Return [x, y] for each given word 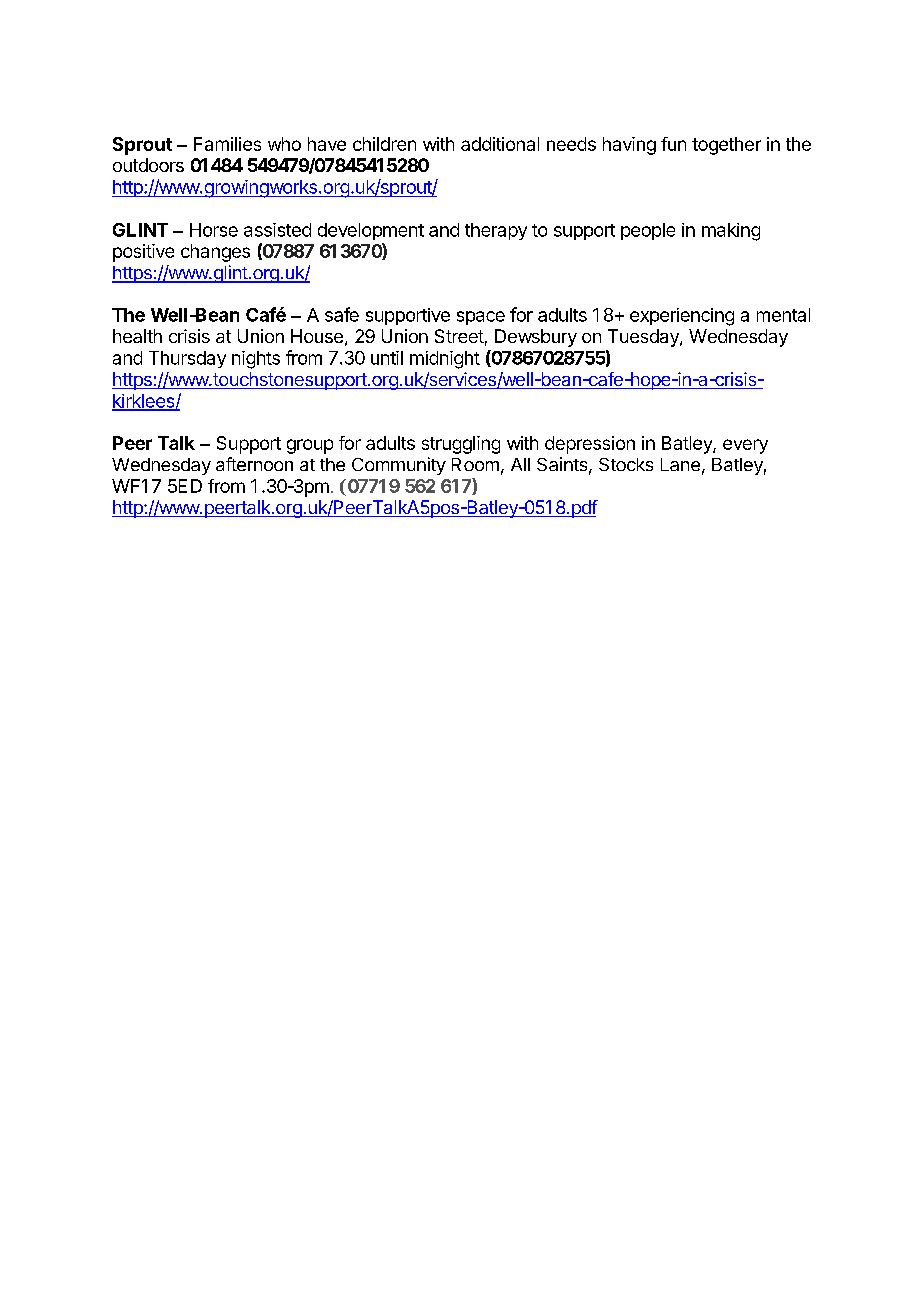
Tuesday [644, 338]
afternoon [254, 464]
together [726, 146]
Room [475, 464]
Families [227, 144]
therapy [496, 231]
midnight [445, 360]
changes [215, 253]
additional [500, 144]
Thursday [187, 359]
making [731, 232]
